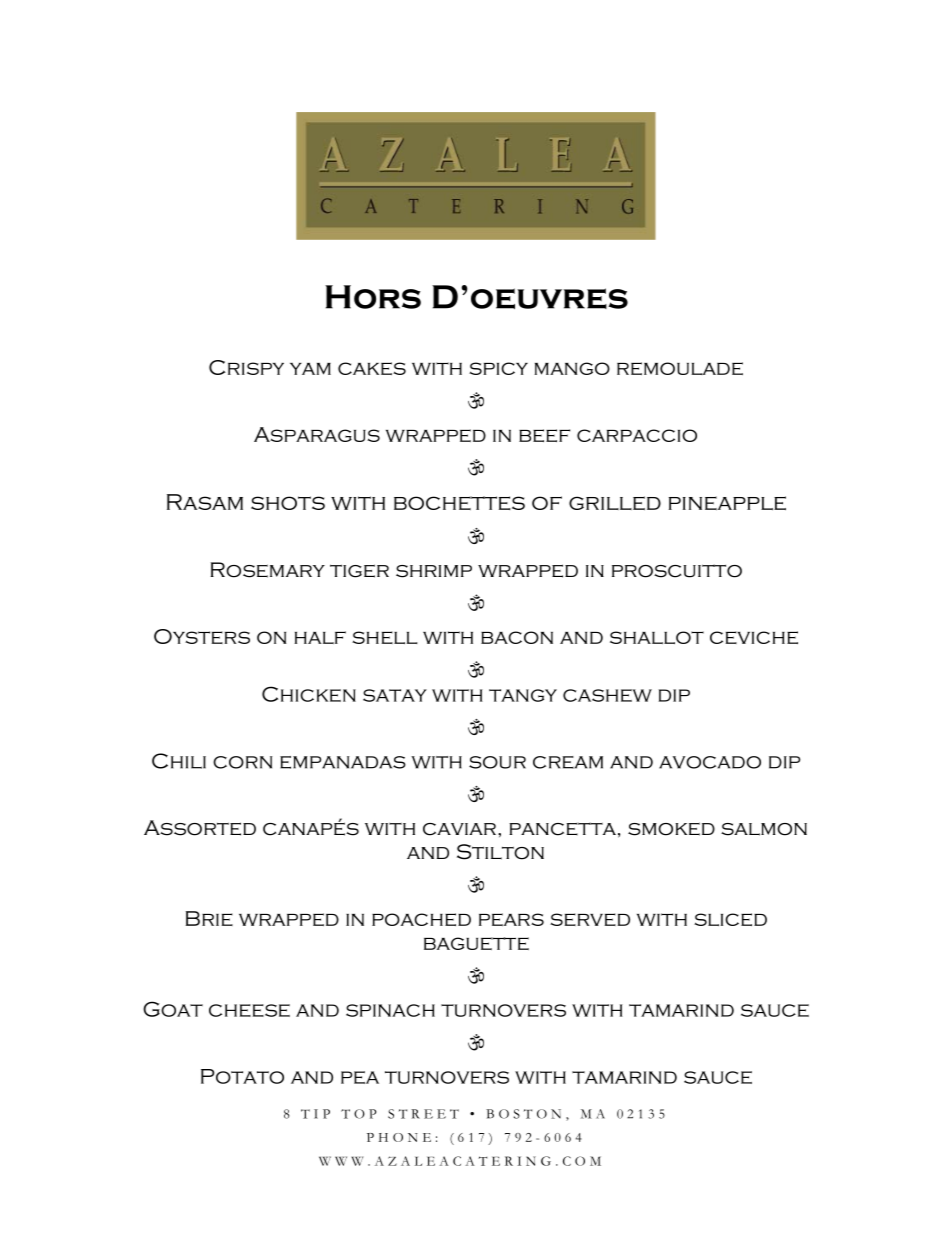 Image resolution: width=952 pixels, height=1233 pixels. Describe the element at coordinates (657, 637) in the screenshot. I see `shallot` at that location.
